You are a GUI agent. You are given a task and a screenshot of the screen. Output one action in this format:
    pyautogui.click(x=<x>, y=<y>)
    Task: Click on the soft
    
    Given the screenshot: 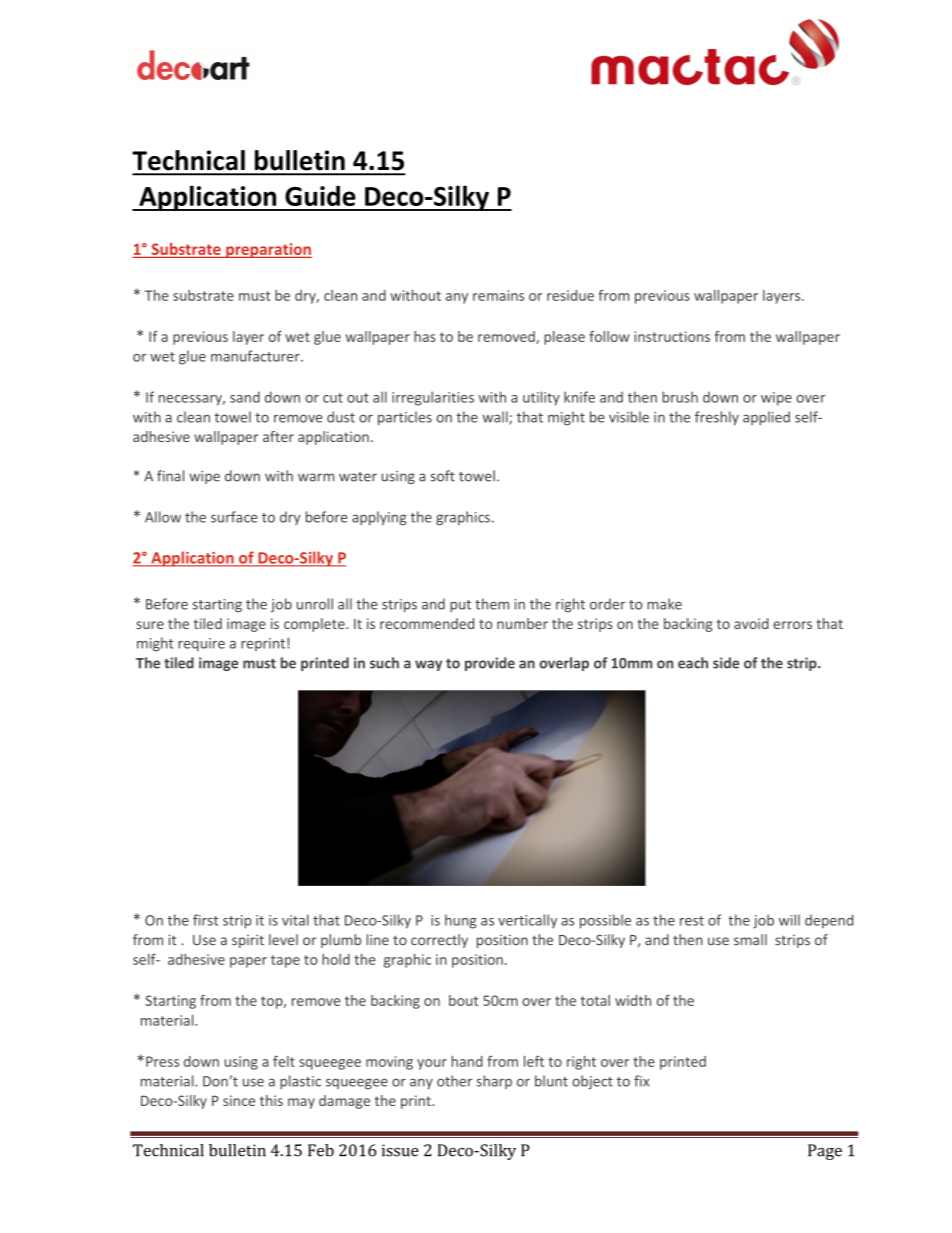 What is the action you would take?
    pyautogui.click(x=442, y=476)
